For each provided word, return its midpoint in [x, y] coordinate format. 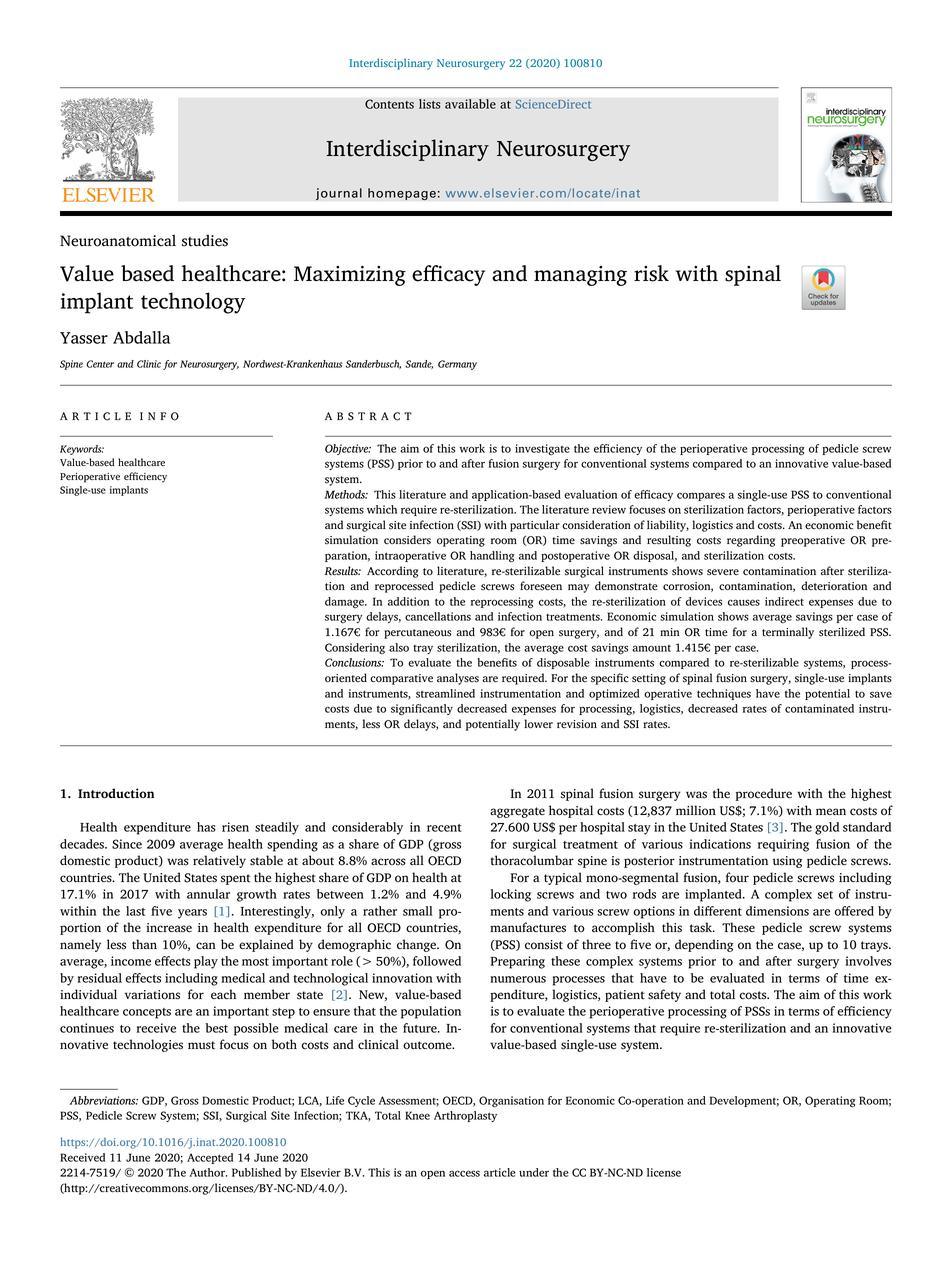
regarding [751, 541]
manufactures [528, 927]
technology [193, 303]
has [206, 827]
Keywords [82, 450]
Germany [457, 365]
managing [580, 276]
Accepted [210, 1158]
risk [651, 273]
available [470, 104]
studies [205, 240]
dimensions [777, 911]
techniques [724, 694]
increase [169, 928]
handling [492, 557]
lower [538, 724]
